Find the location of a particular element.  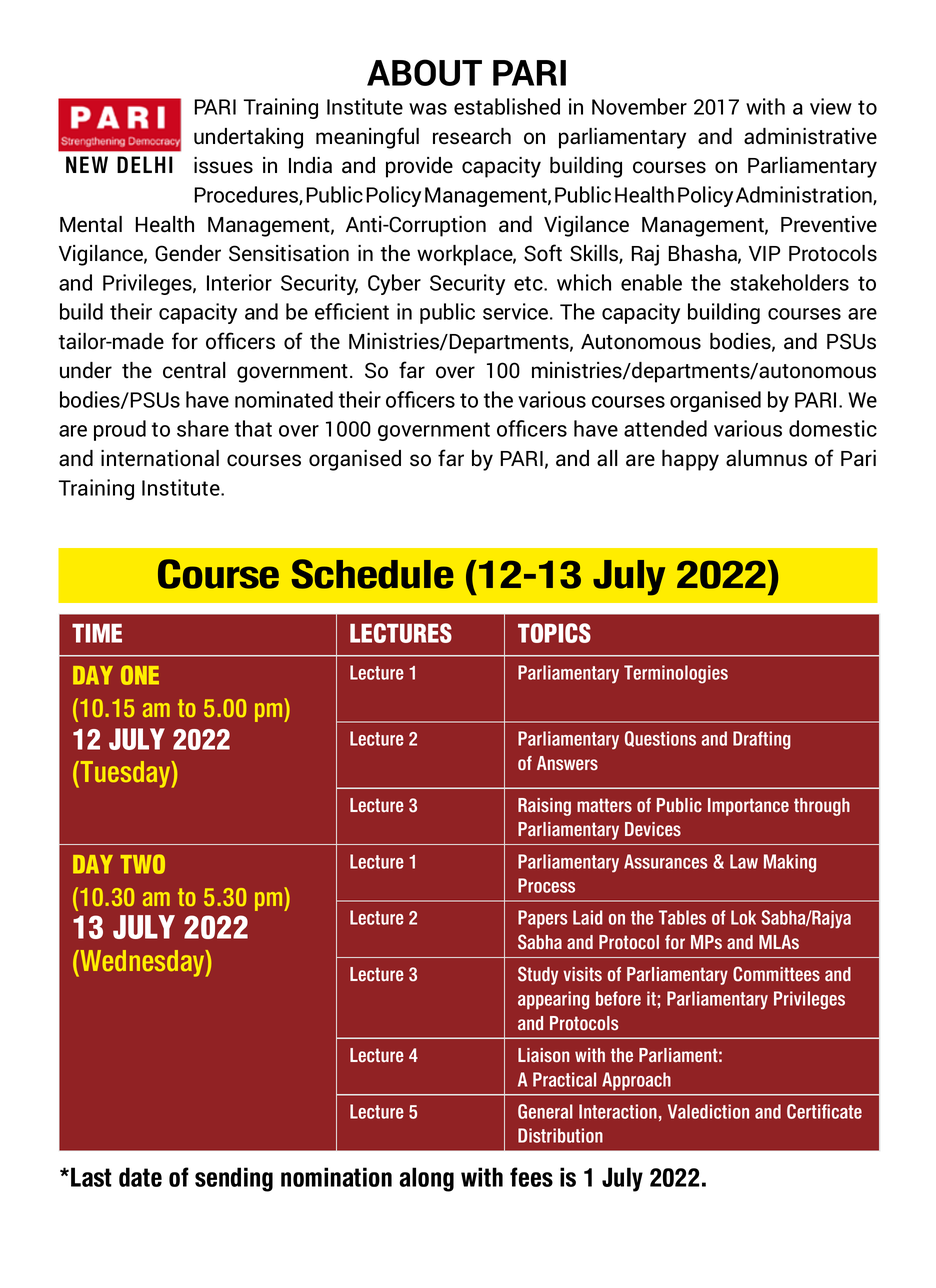

date is located at coordinates (140, 1177).
